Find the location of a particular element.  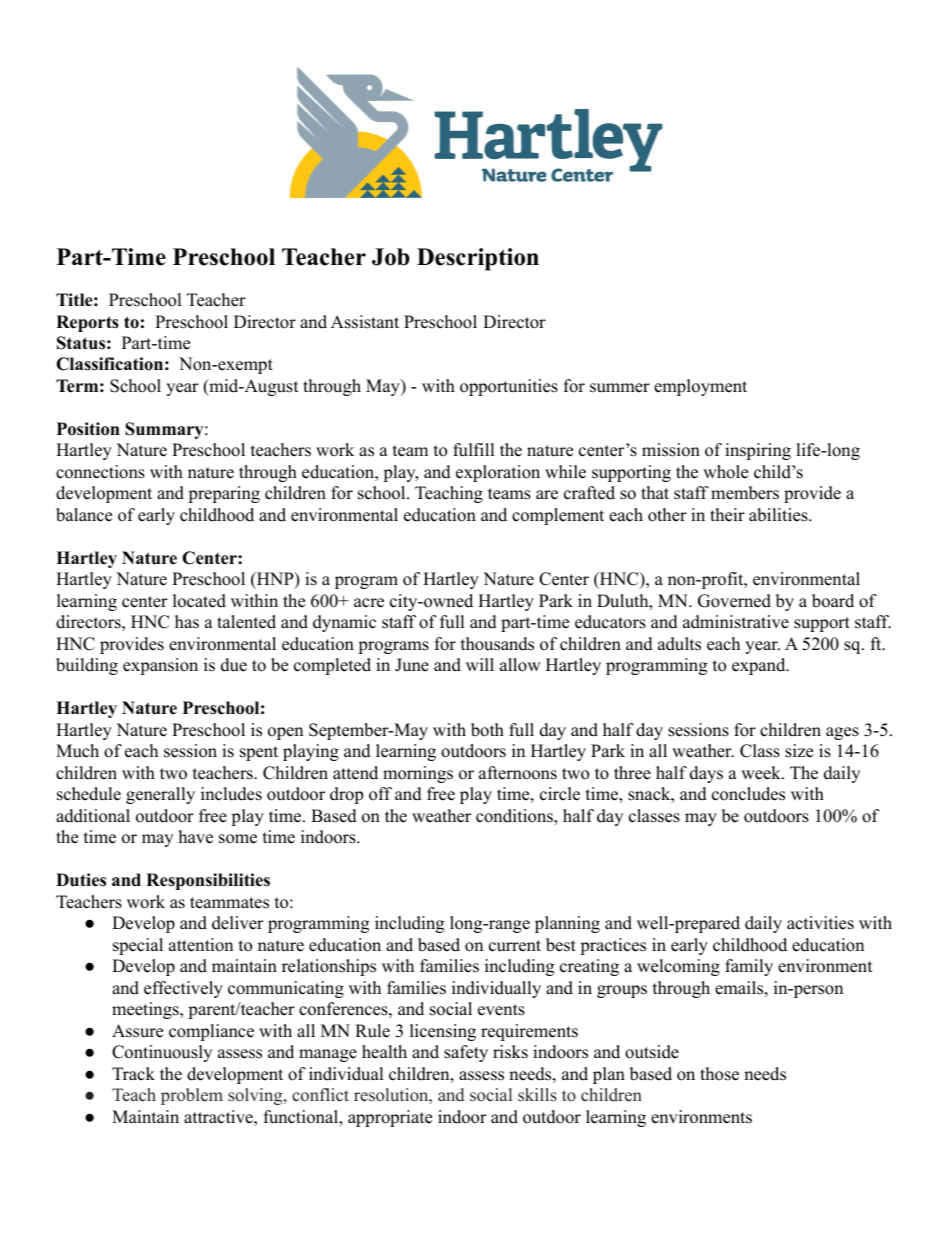

activities is located at coordinates (820, 923).
